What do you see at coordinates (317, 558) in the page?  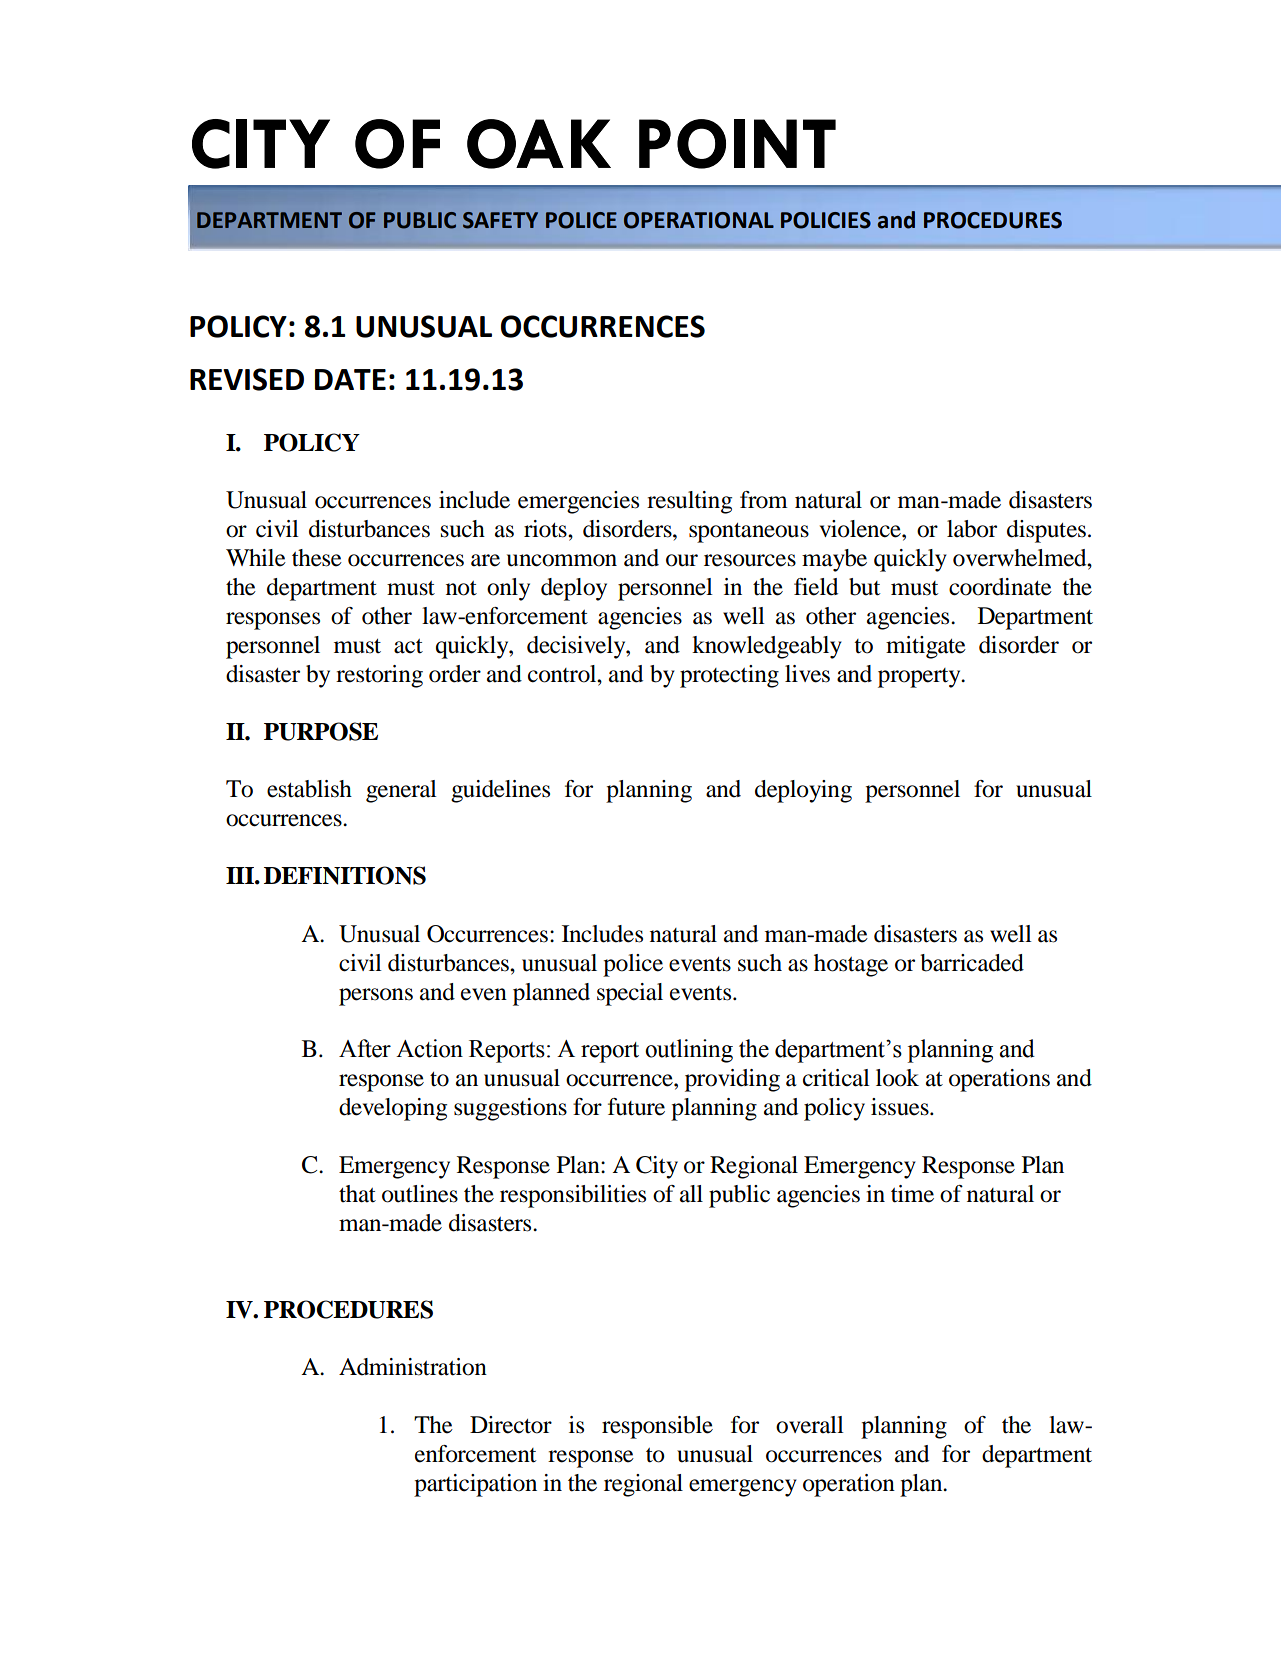 I see `these` at bounding box center [317, 558].
